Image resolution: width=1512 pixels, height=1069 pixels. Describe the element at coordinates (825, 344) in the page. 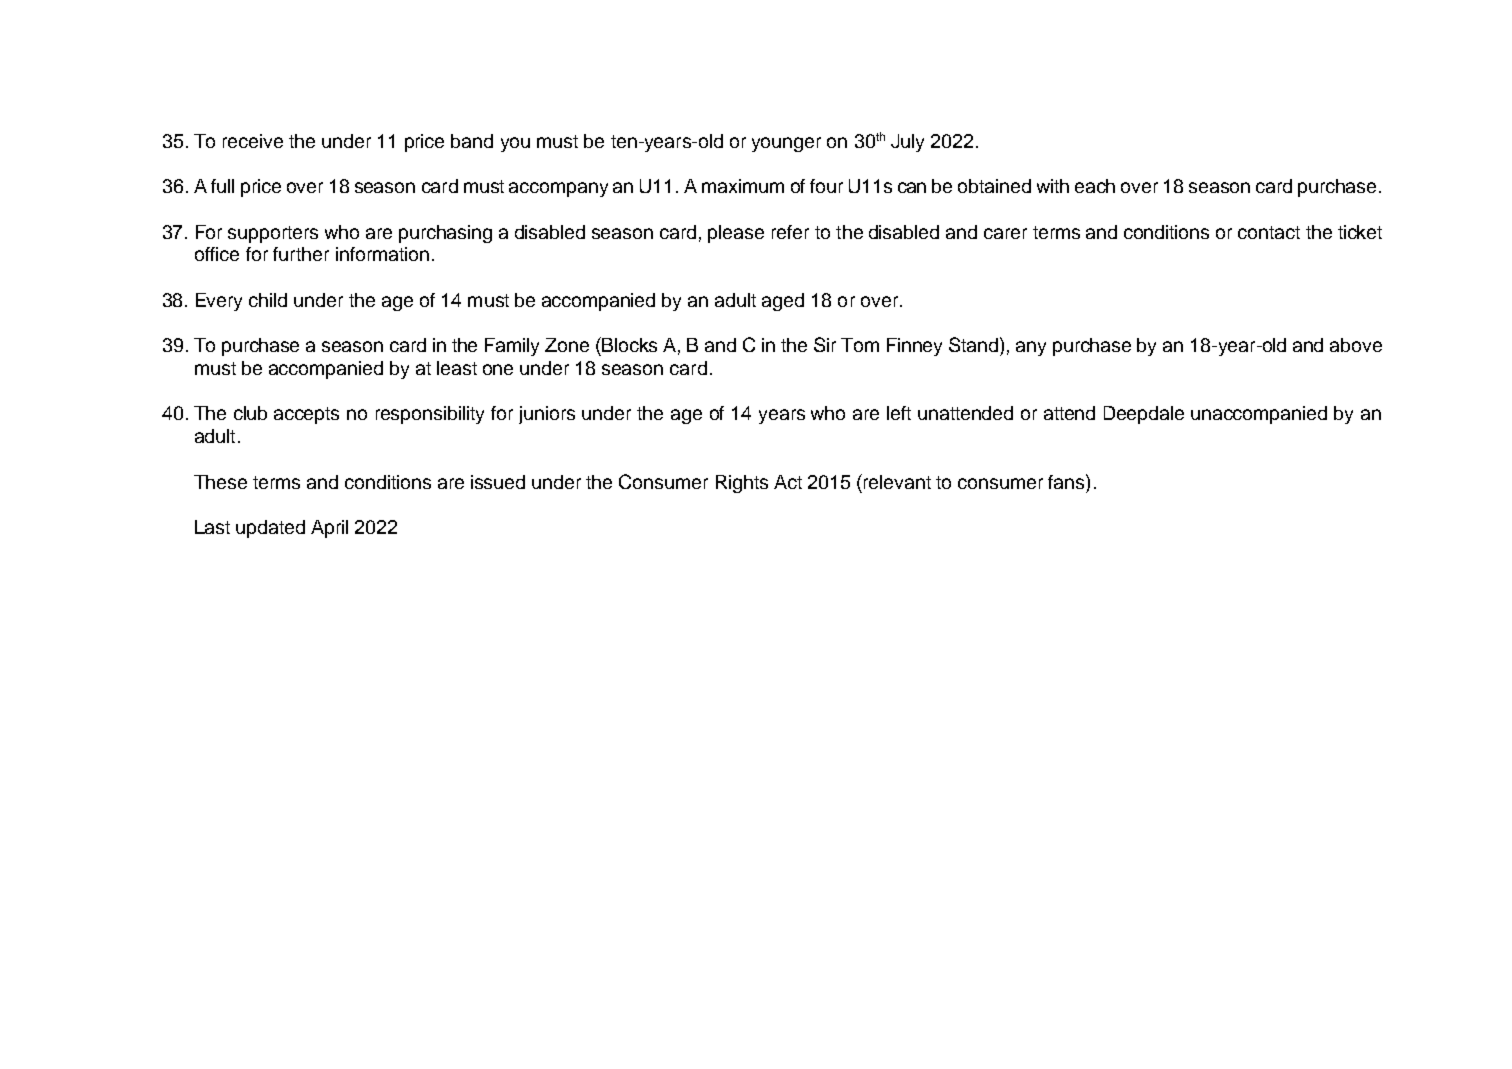

I see `Sir` at that location.
